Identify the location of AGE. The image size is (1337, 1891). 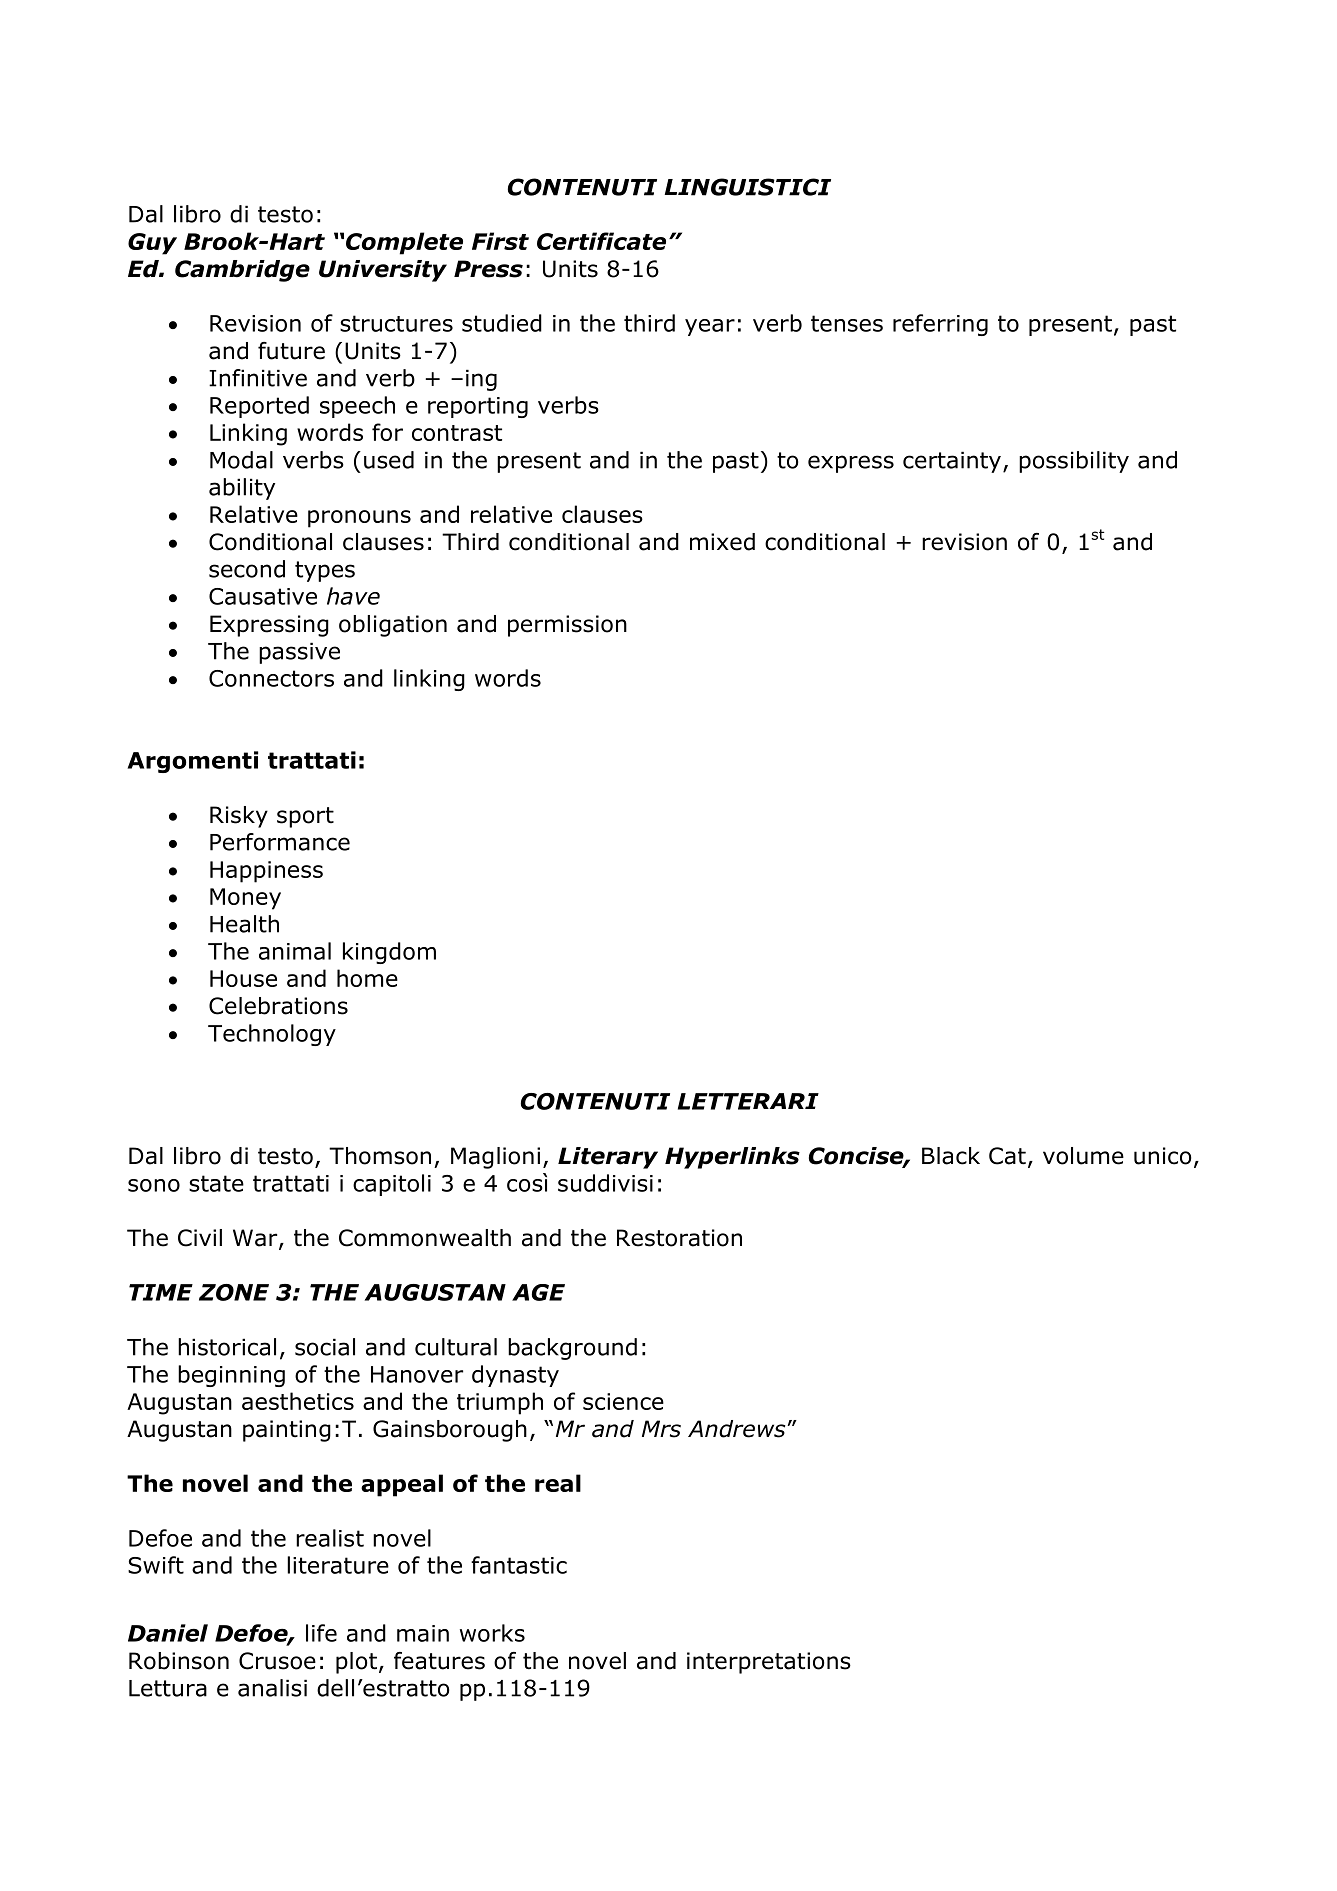
(538, 1292).
